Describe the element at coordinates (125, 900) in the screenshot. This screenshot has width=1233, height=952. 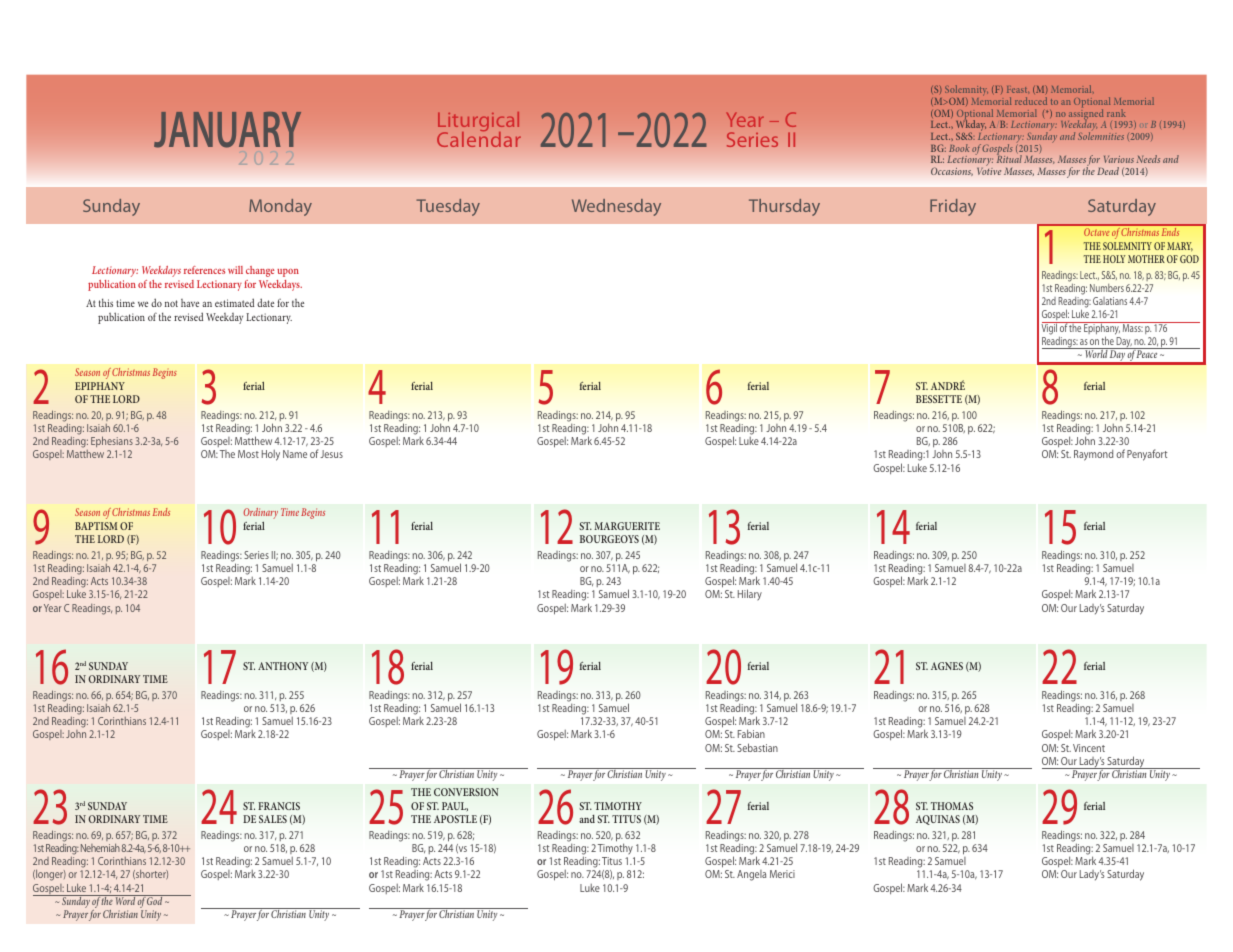
I see `Word` at that location.
